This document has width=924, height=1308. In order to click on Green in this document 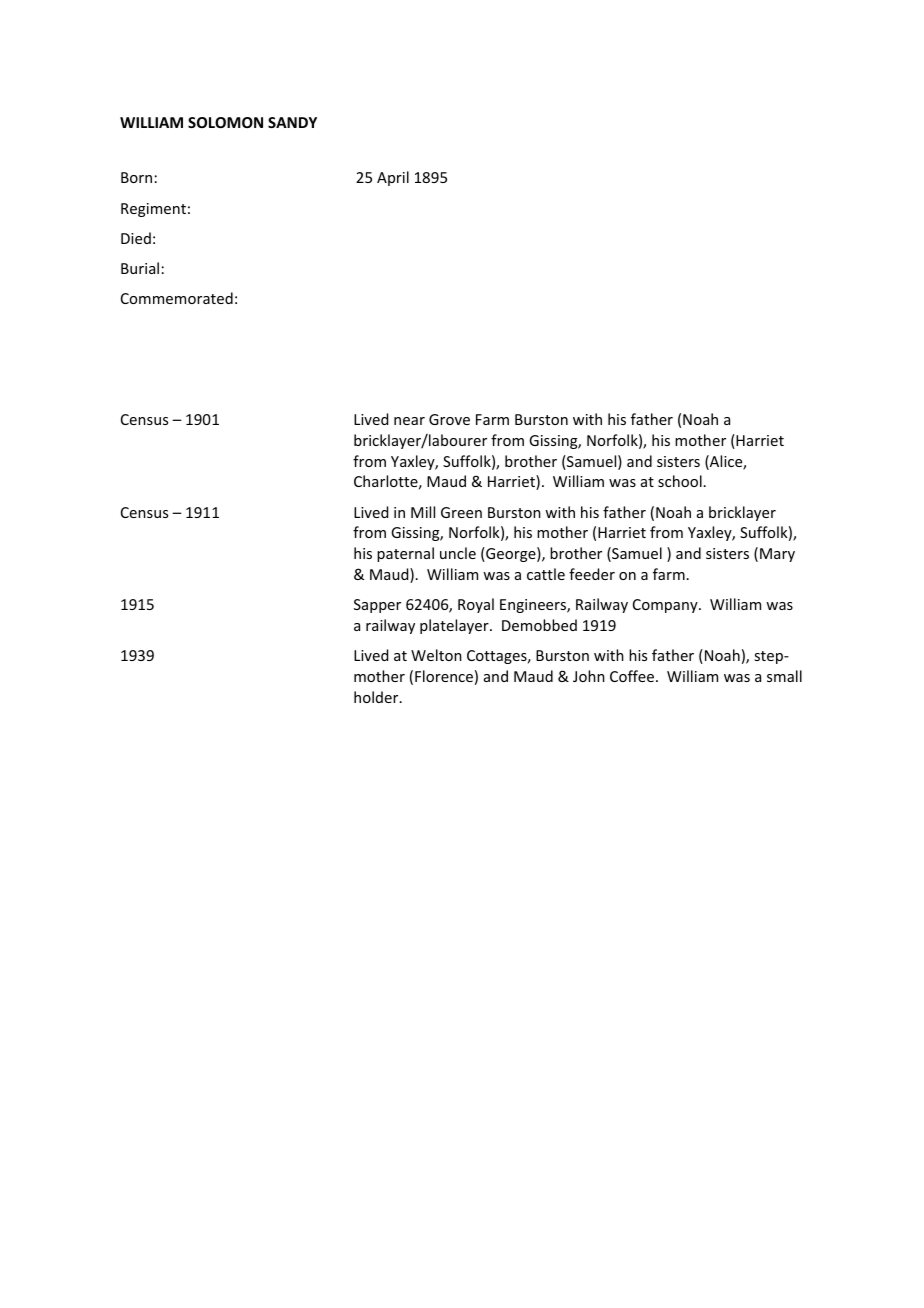, I will do `click(461, 512)`.
